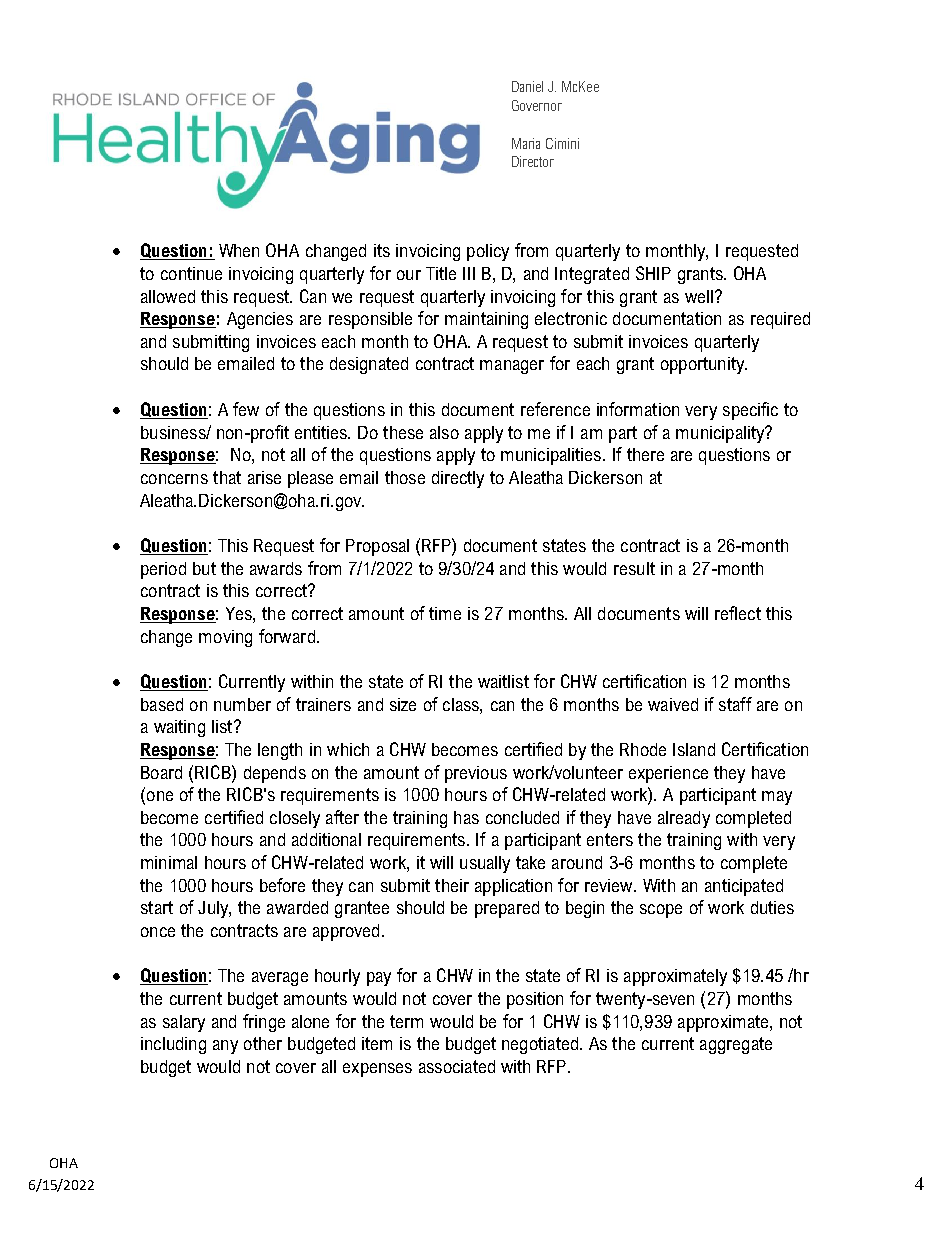 This screenshot has height=1233, width=952. What do you see at coordinates (721, 434) in the screenshot?
I see `municipality` at bounding box center [721, 434].
